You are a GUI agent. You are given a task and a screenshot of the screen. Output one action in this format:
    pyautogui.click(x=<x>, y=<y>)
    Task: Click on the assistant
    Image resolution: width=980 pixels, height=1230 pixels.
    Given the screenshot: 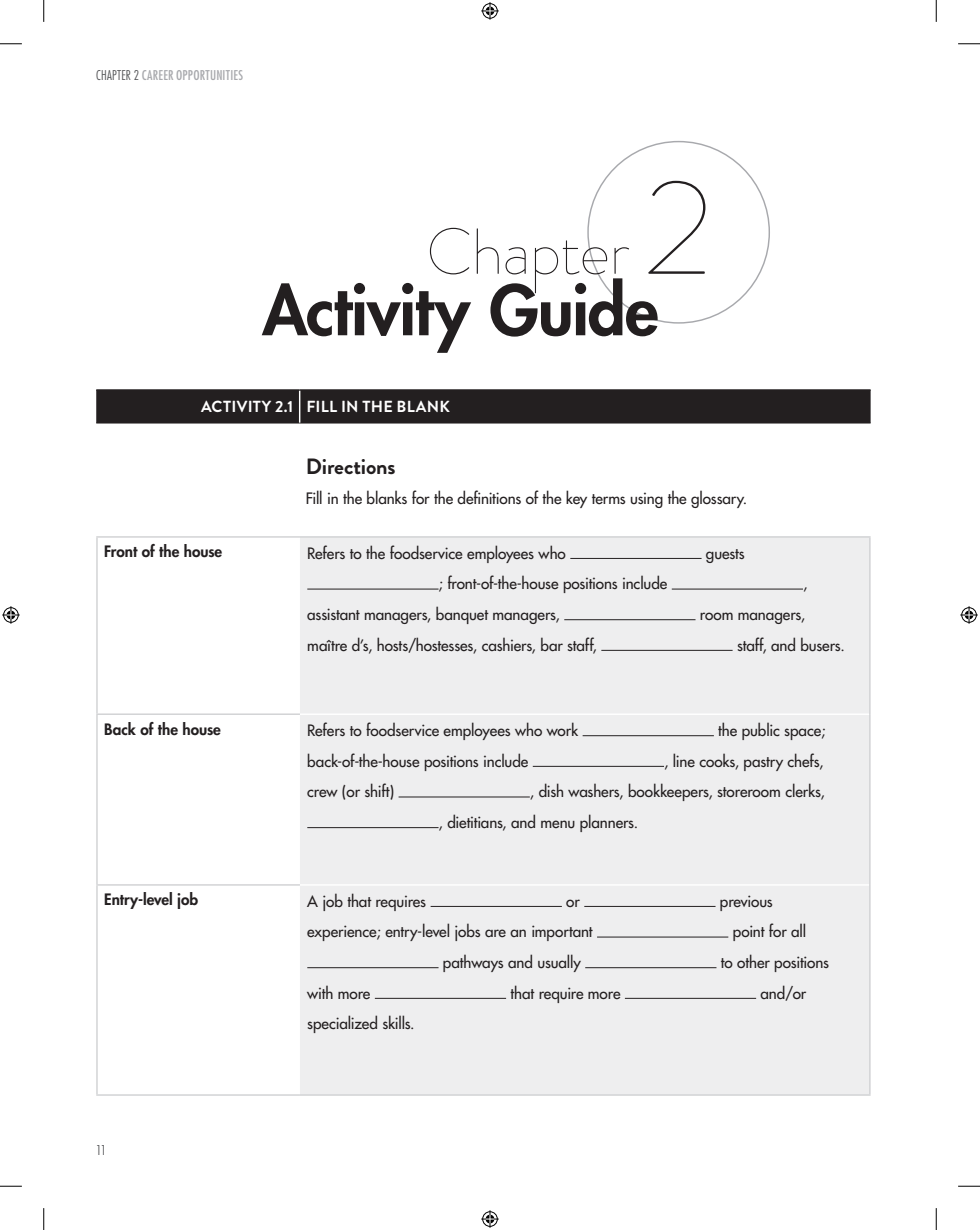 What is the action you would take?
    pyautogui.click(x=333, y=614)
